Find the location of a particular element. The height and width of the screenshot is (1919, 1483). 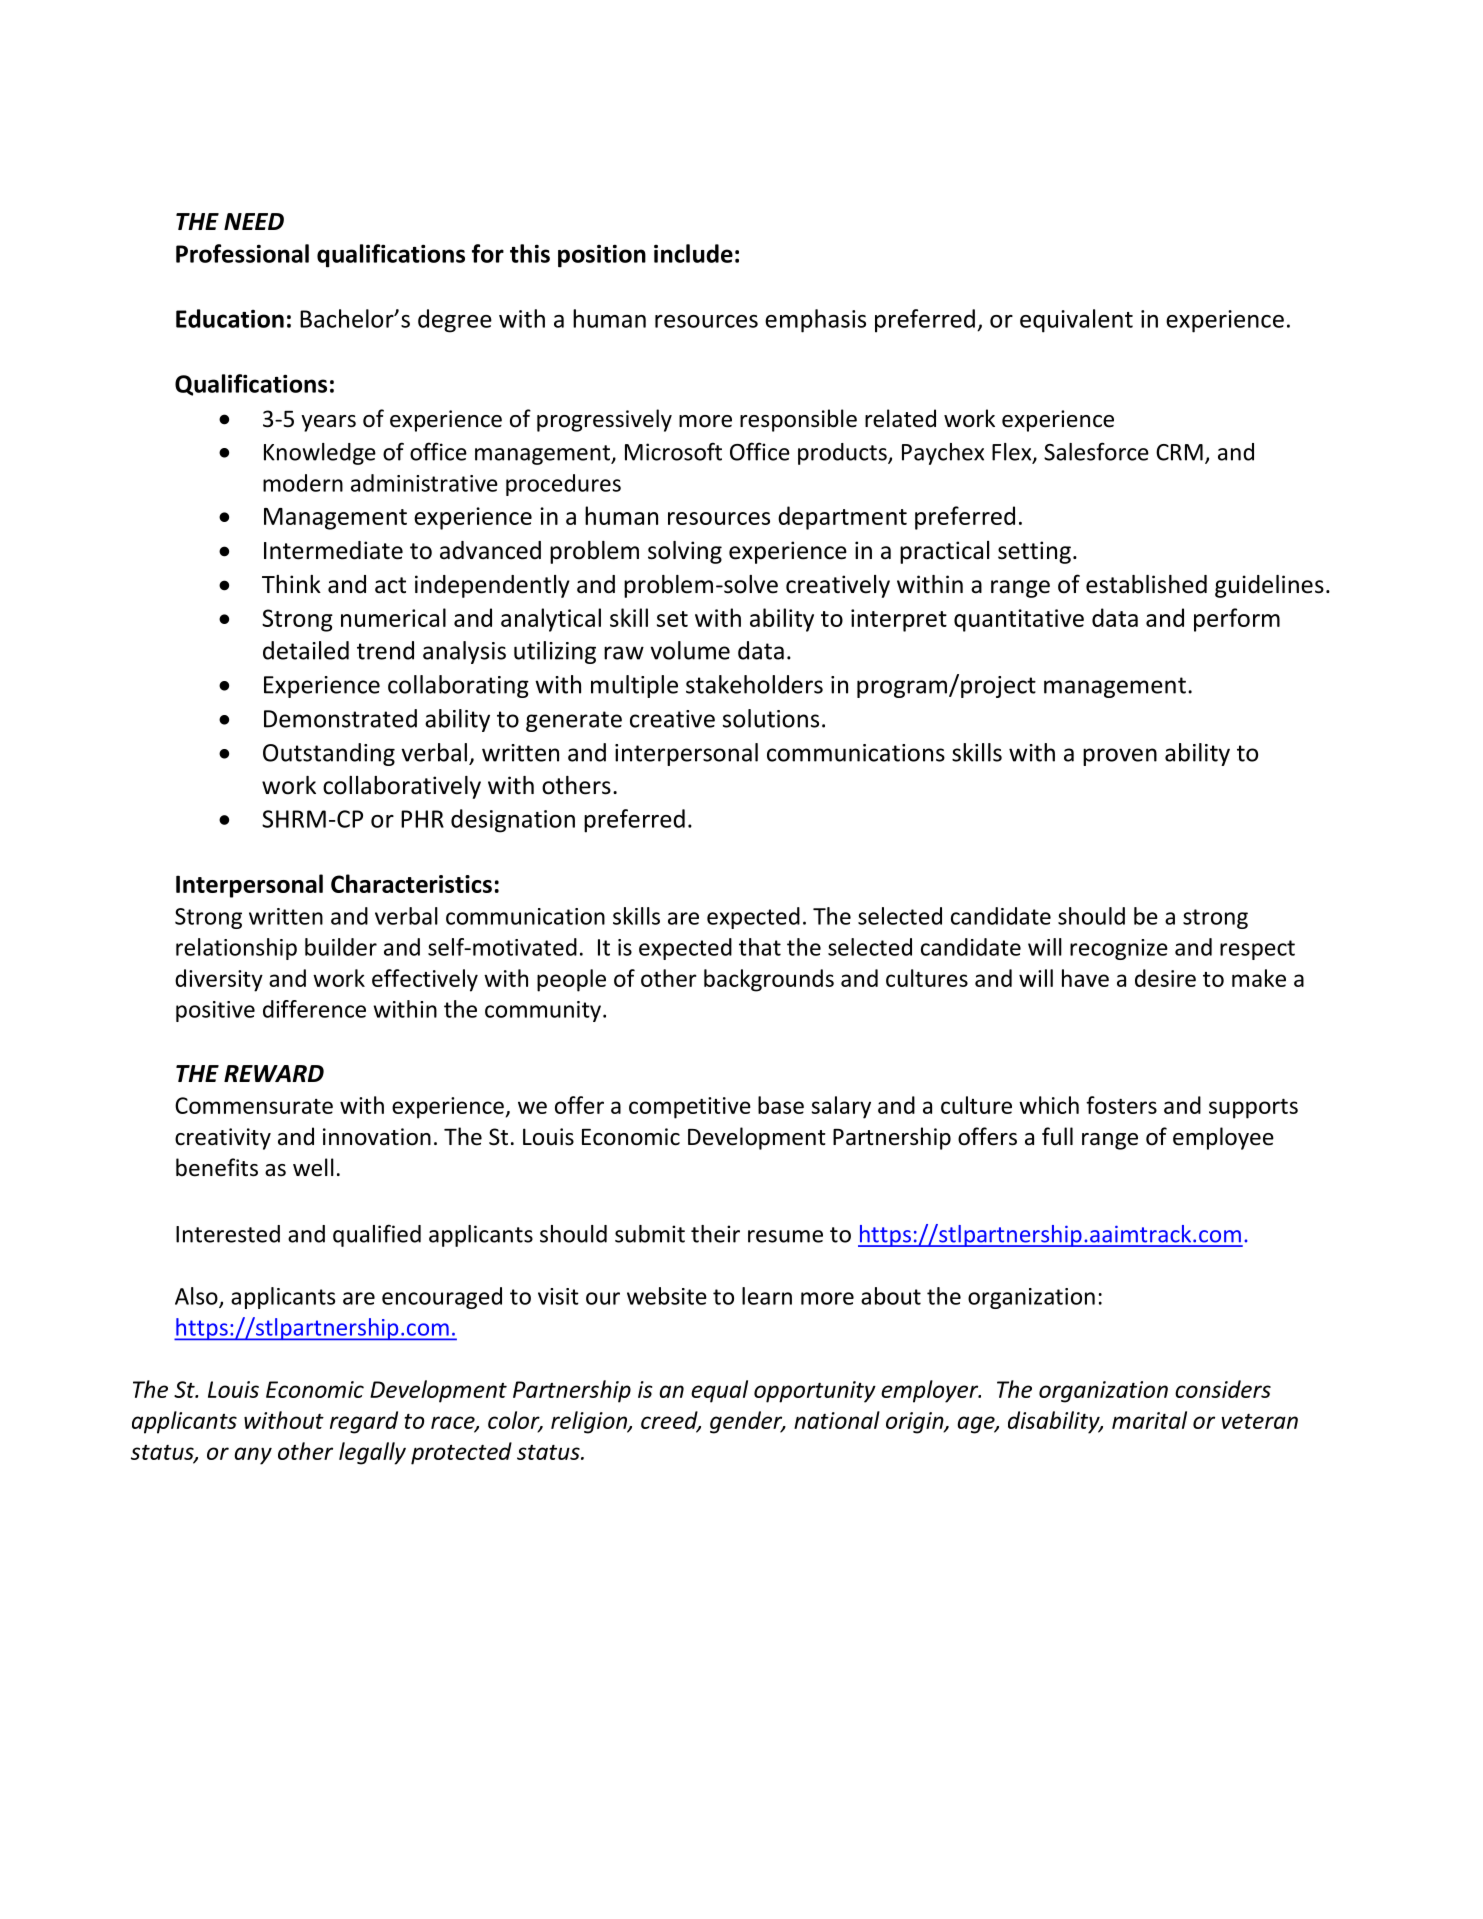

equivalent is located at coordinates (1076, 321).
